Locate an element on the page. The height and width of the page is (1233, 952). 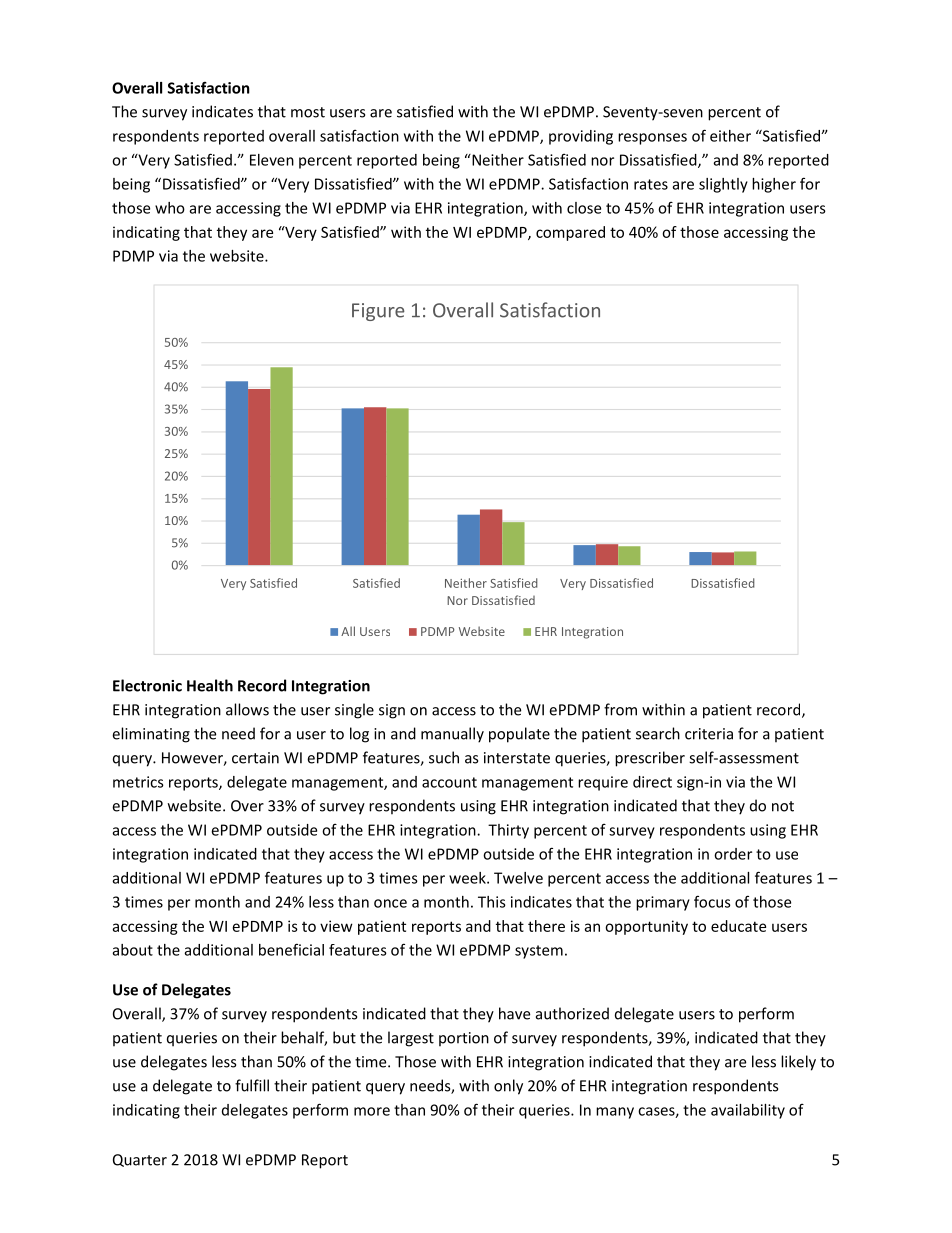
Health is located at coordinates (210, 685).
